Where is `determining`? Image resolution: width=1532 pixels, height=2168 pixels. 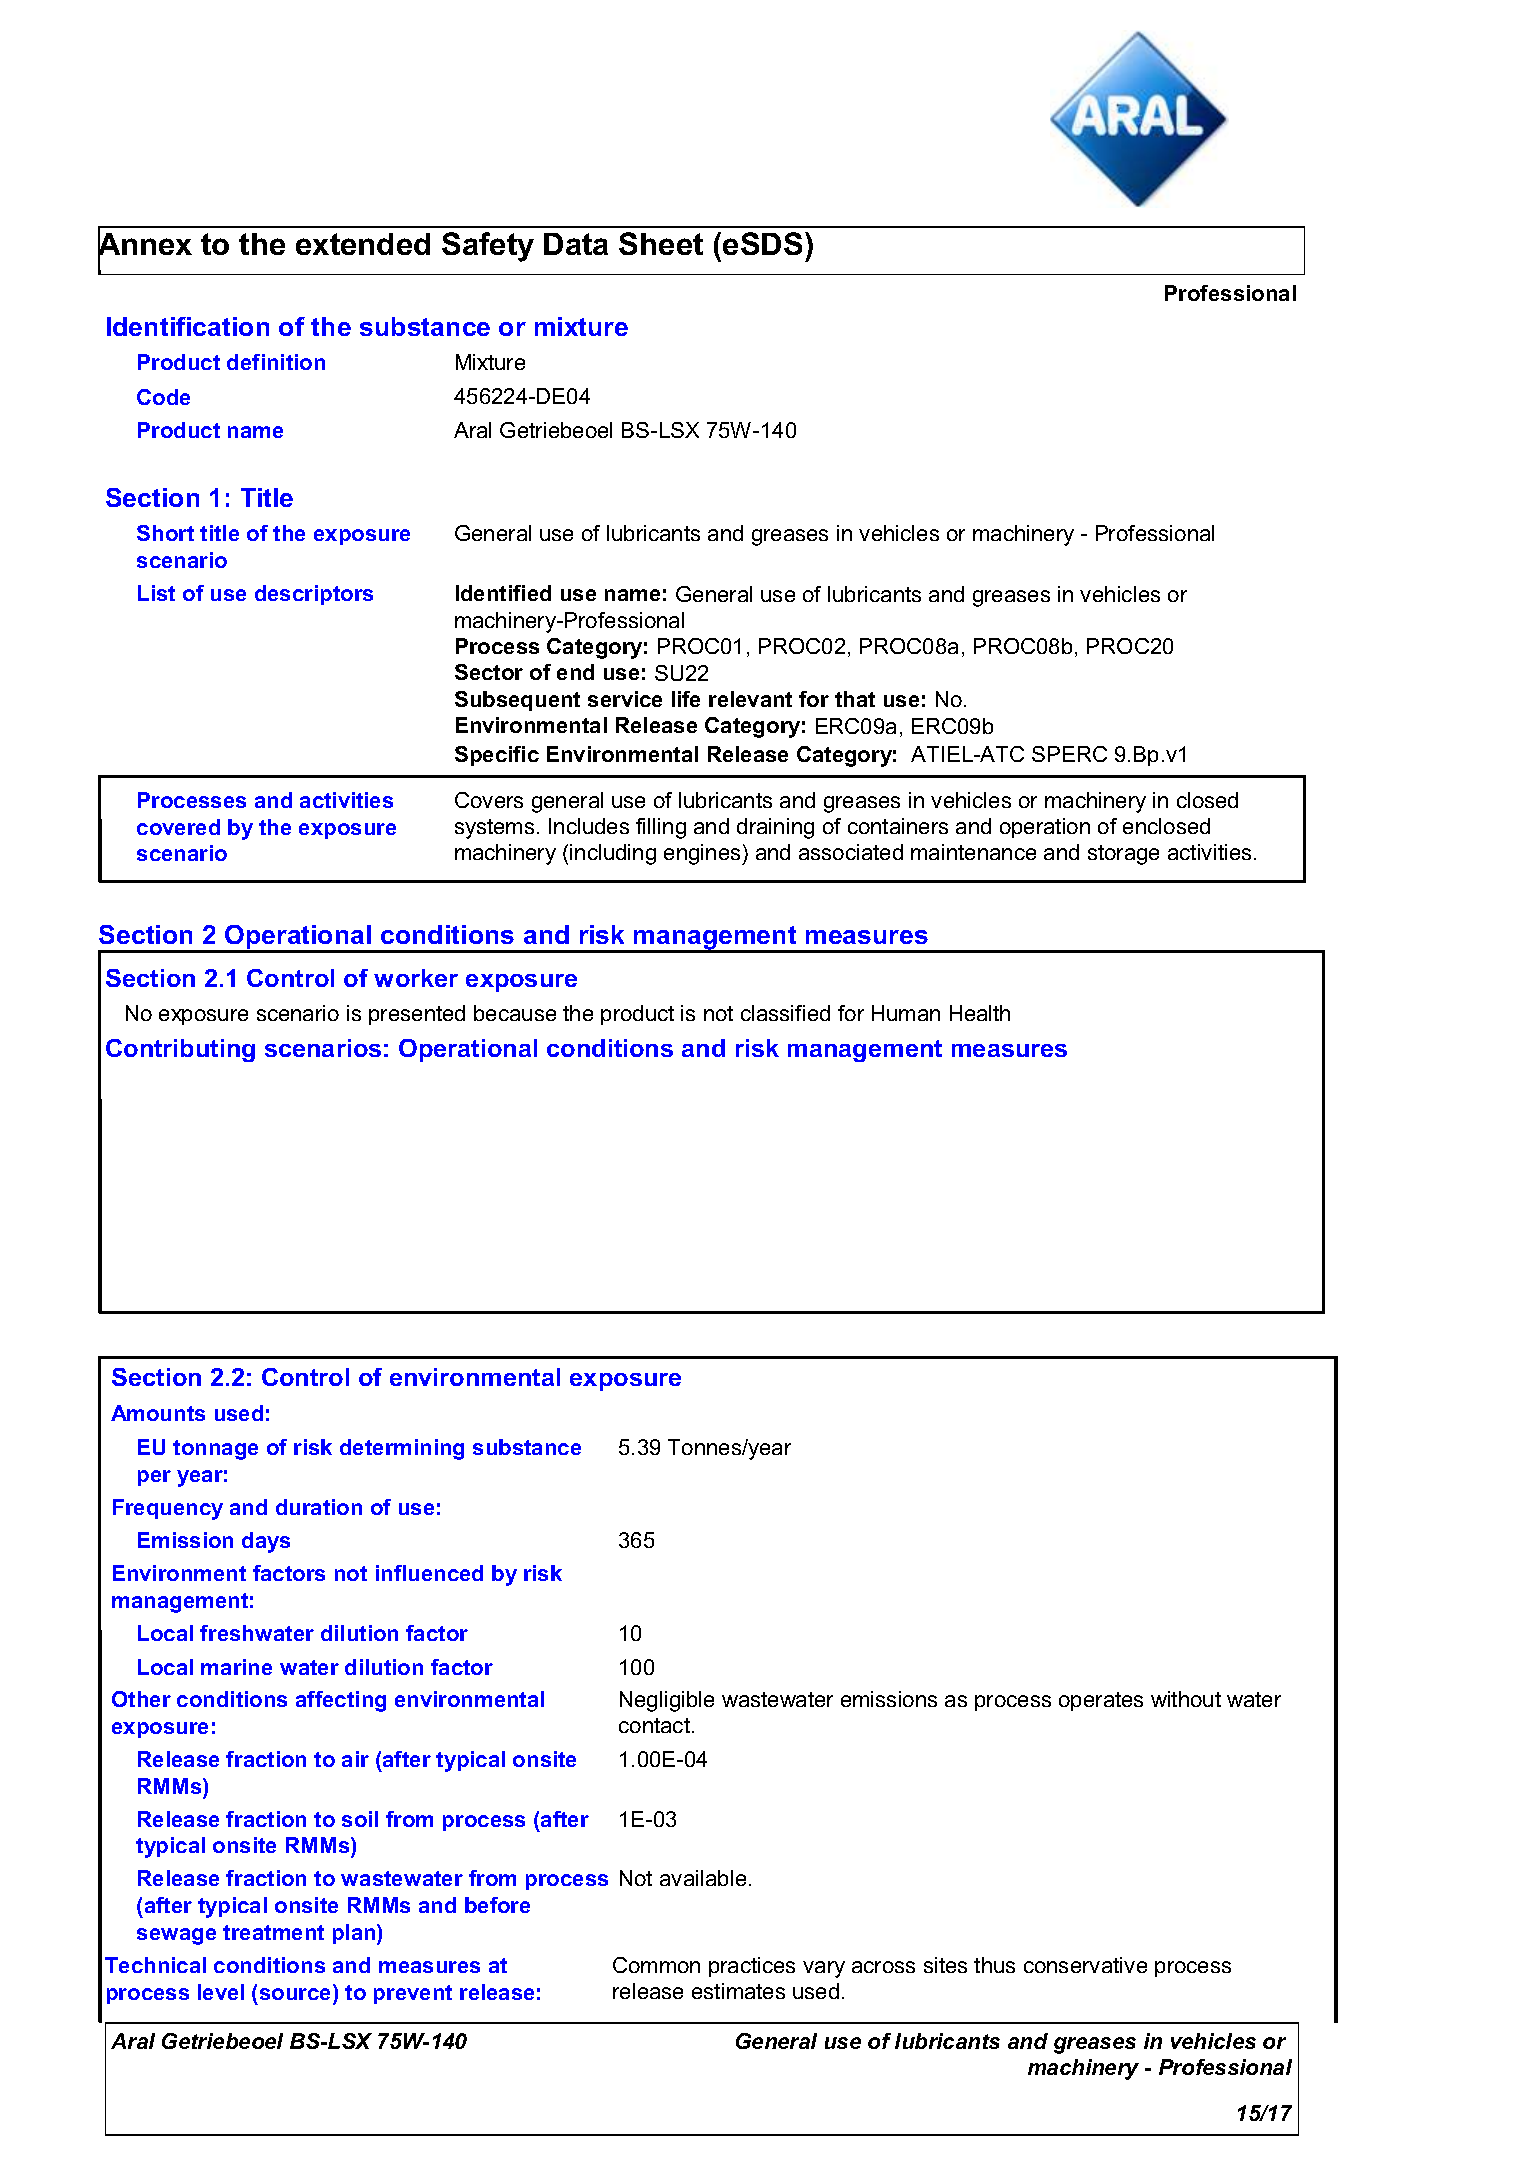 determining is located at coordinates (402, 1449).
